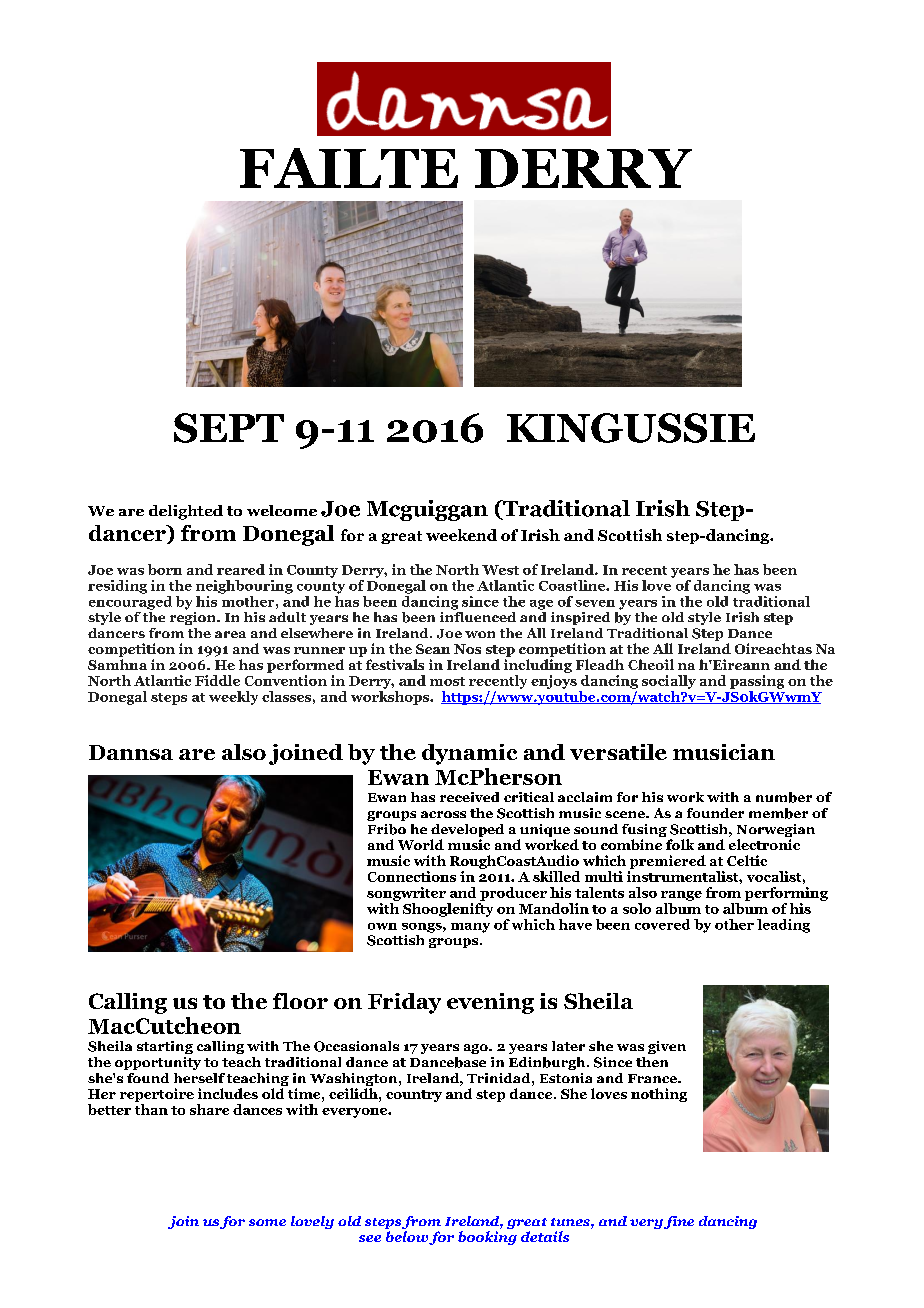 This document has width=924, height=1308. I want to click on some, so click(267, 1222).
